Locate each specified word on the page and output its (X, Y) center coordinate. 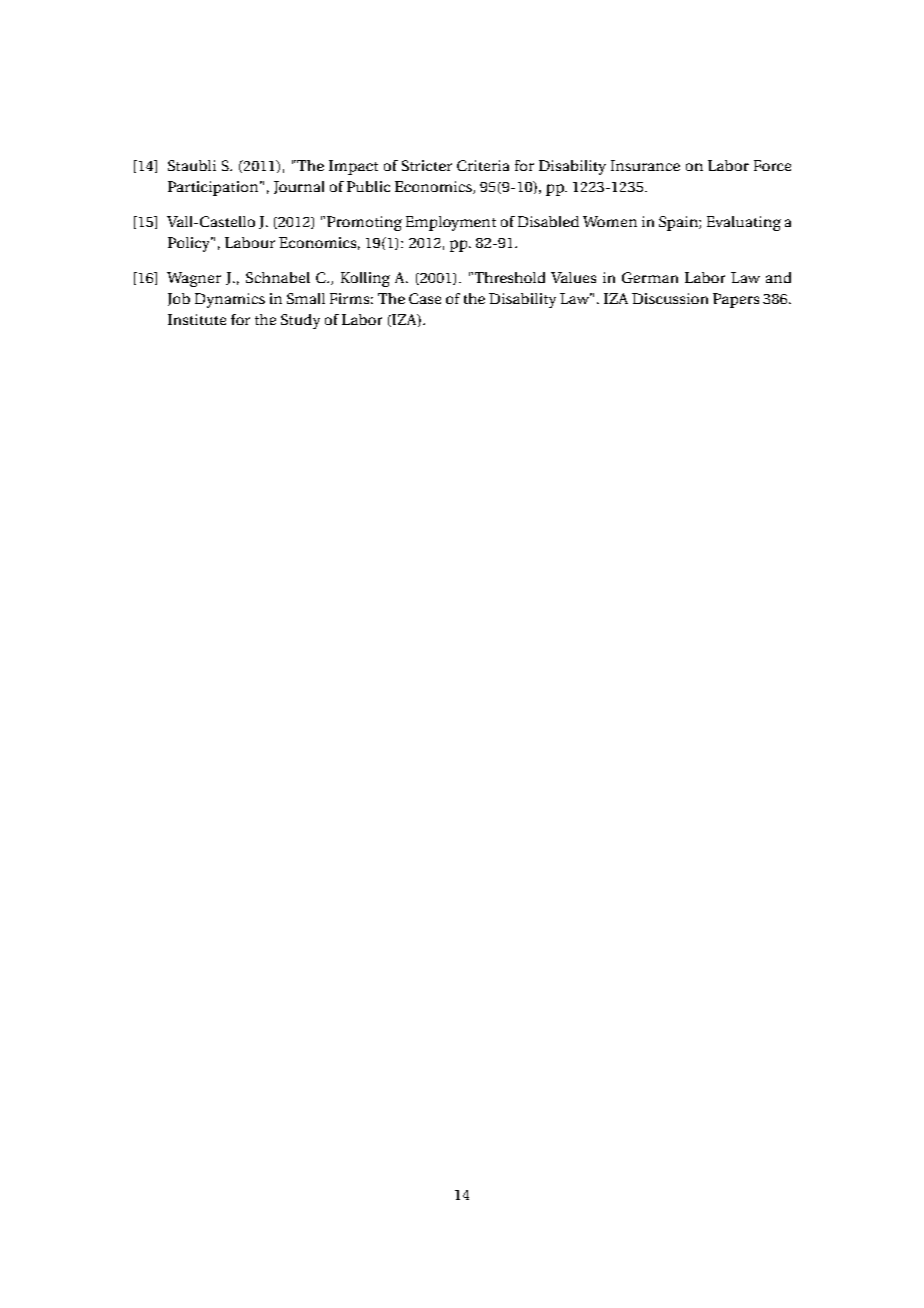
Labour (250, 242)
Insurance (645, 165)
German (650, 277)
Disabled (548, 221)
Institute (197, 319)
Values (573, 277)
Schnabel (278, 277)
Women (610, 221)
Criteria (483, 165)
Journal (299, 187)
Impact (353, 167)
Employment (451, 223)
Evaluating (744, 223)
